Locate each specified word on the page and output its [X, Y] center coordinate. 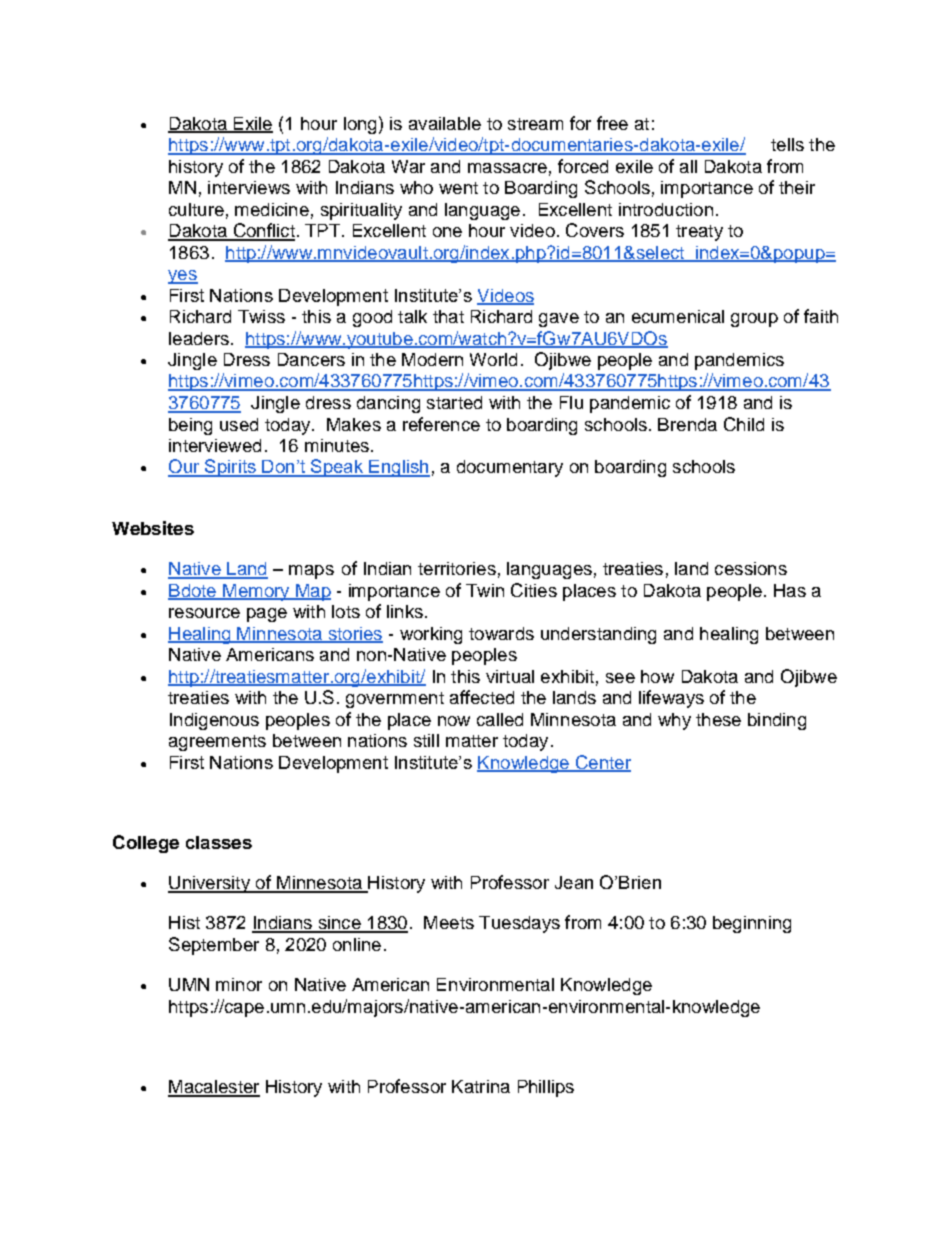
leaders [199, 338]
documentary [510, 468]
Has [790, 590]
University [210, 884]
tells [787, 144]
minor [239, 984]
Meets [449, 922]
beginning [752, 924]
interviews [249, 187]
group [754, 320]
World [493, 359]
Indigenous [214, 721]
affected [482, 697]
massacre [507, 168]
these [718, 719]
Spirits [230, 468]
